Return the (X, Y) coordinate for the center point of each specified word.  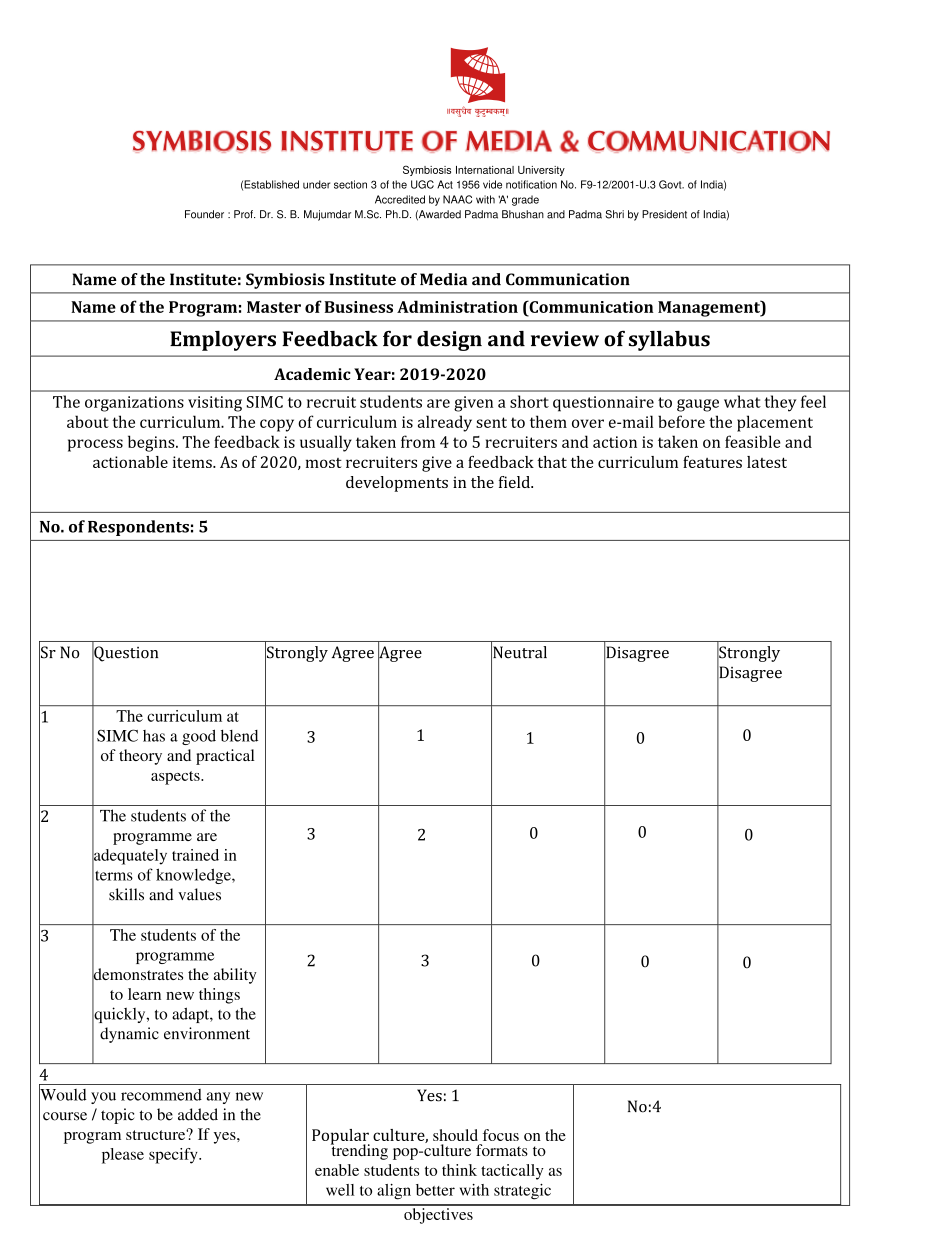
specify (174, 1156)
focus (501, 1135)
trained (195, 855)
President (664, 214)
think (459, 1170)
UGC (422, 184)
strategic (522, 1192)
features (712, 462)
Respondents (138, 528)
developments (397, 484)
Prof (244, 214)
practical (225, 757)
